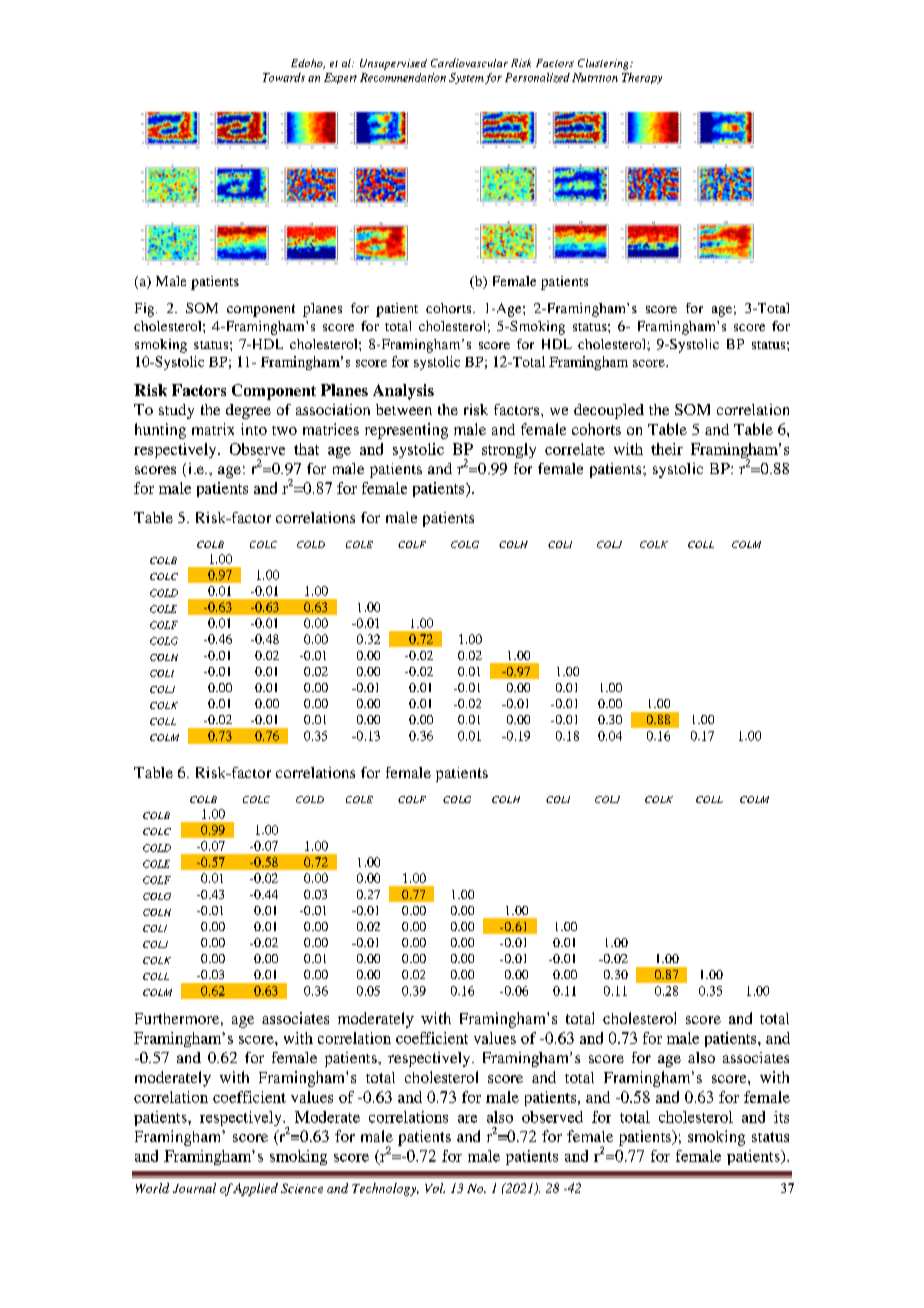 This page has height=1308, width=924. I want to click on their, so click(667, 449).
